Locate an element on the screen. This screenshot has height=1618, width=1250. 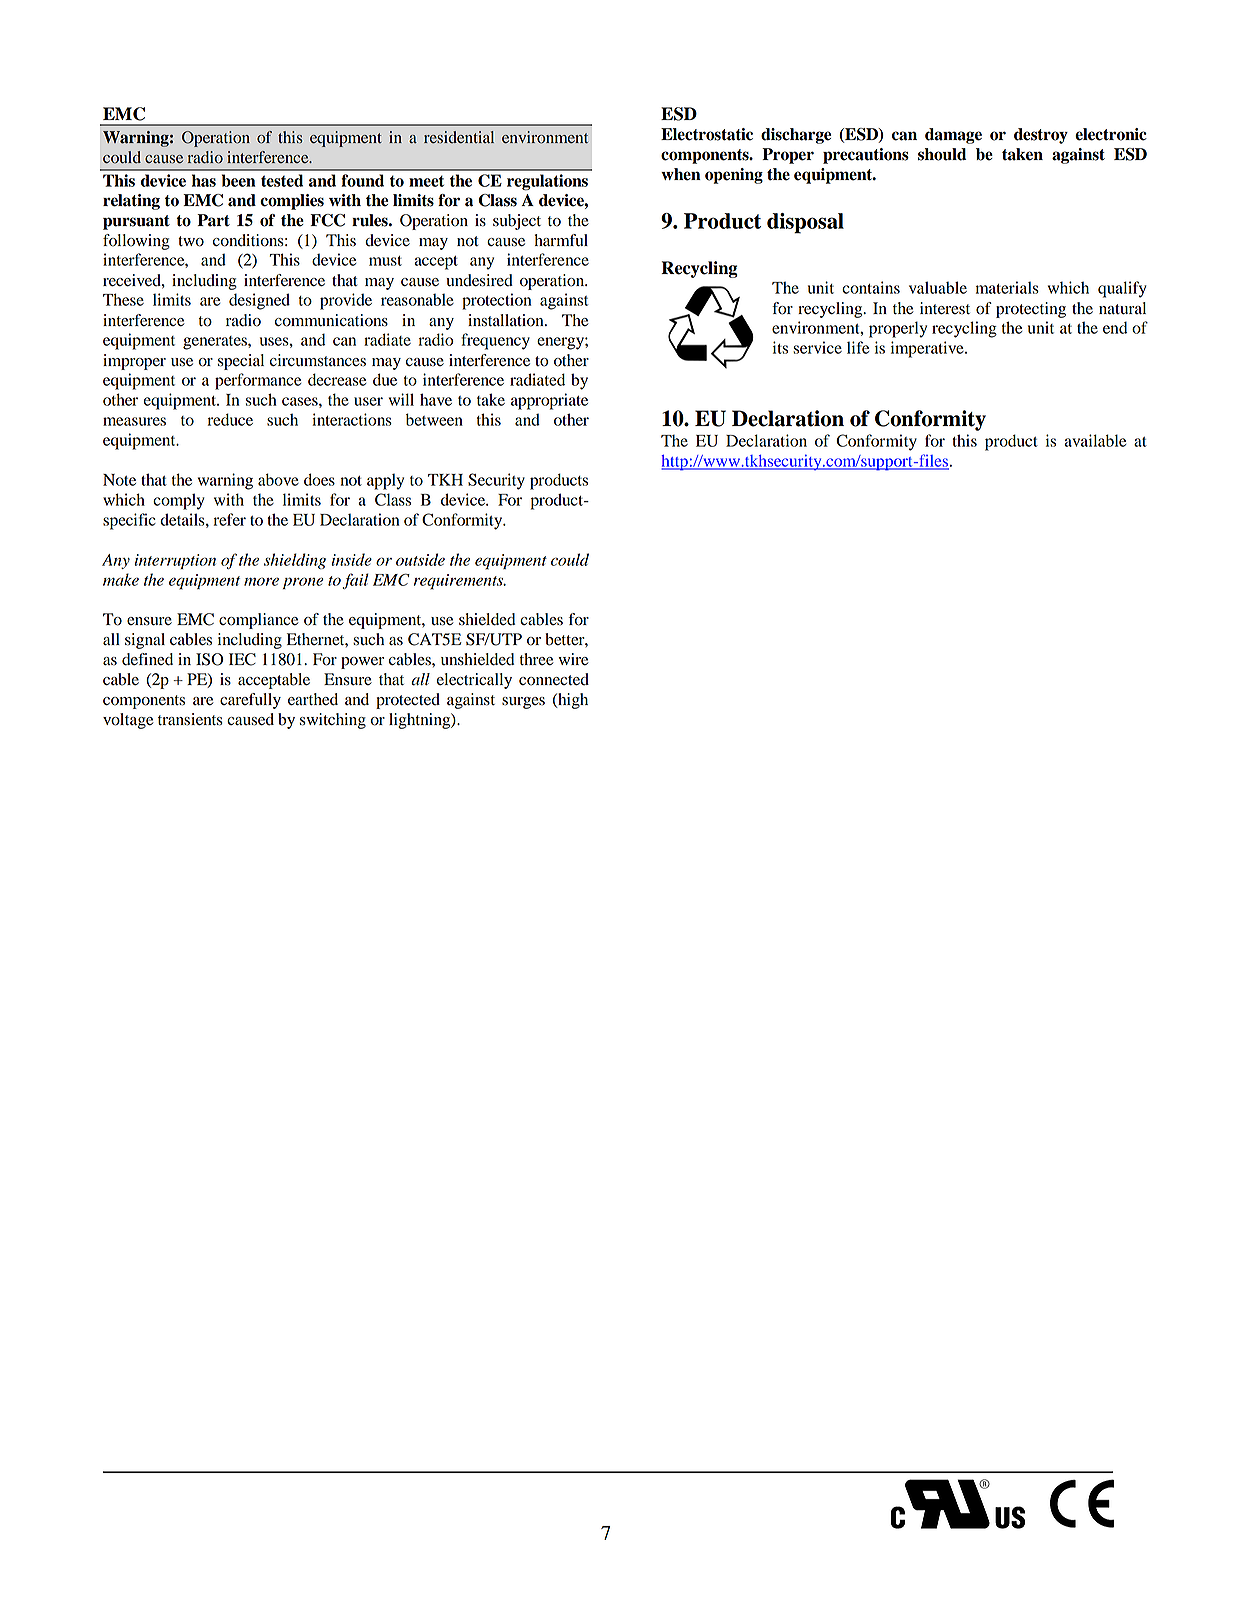
when is located at coordinates (681, 174).
